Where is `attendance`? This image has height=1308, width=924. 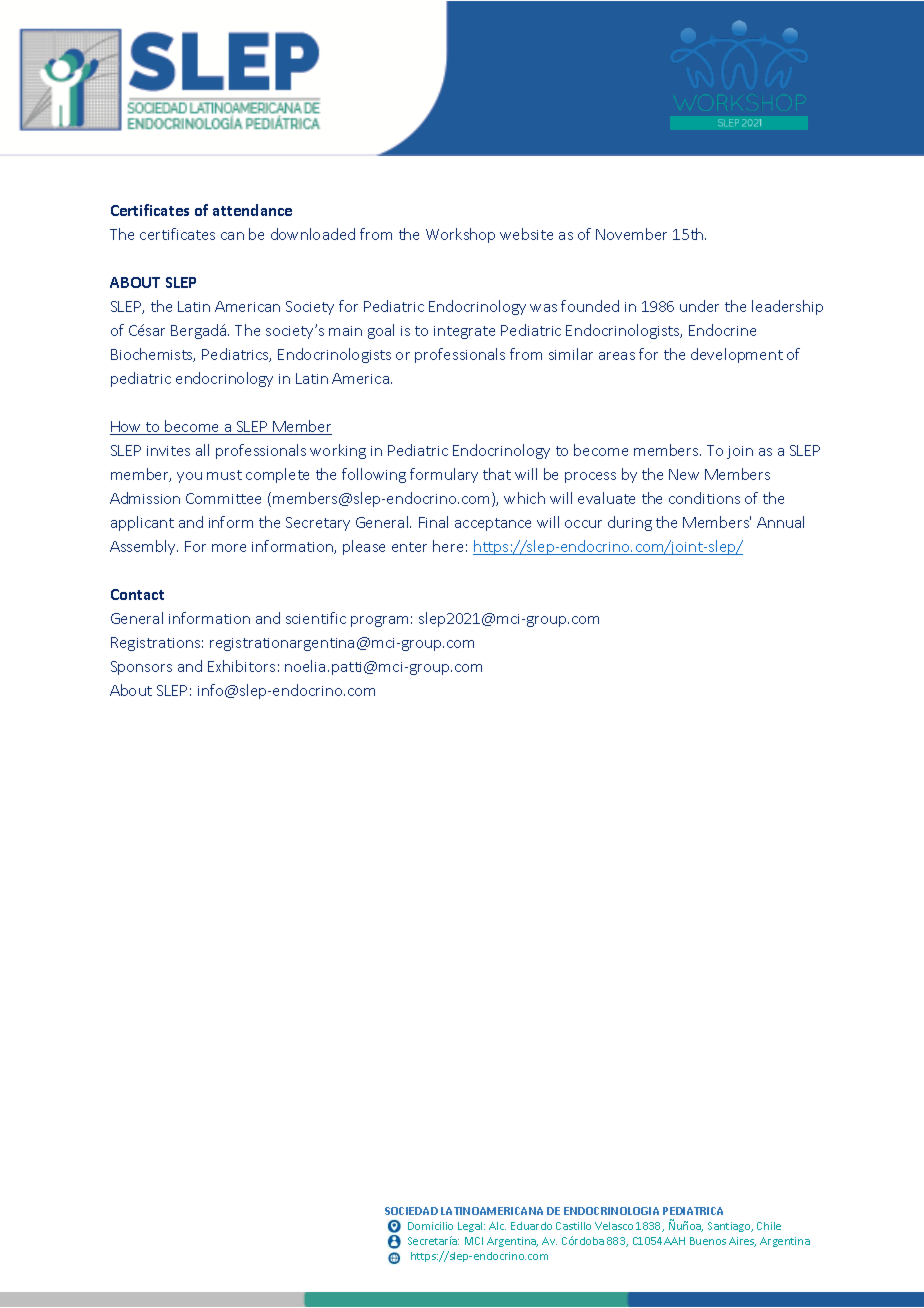 attendance is located at coordinates (252, 210).
